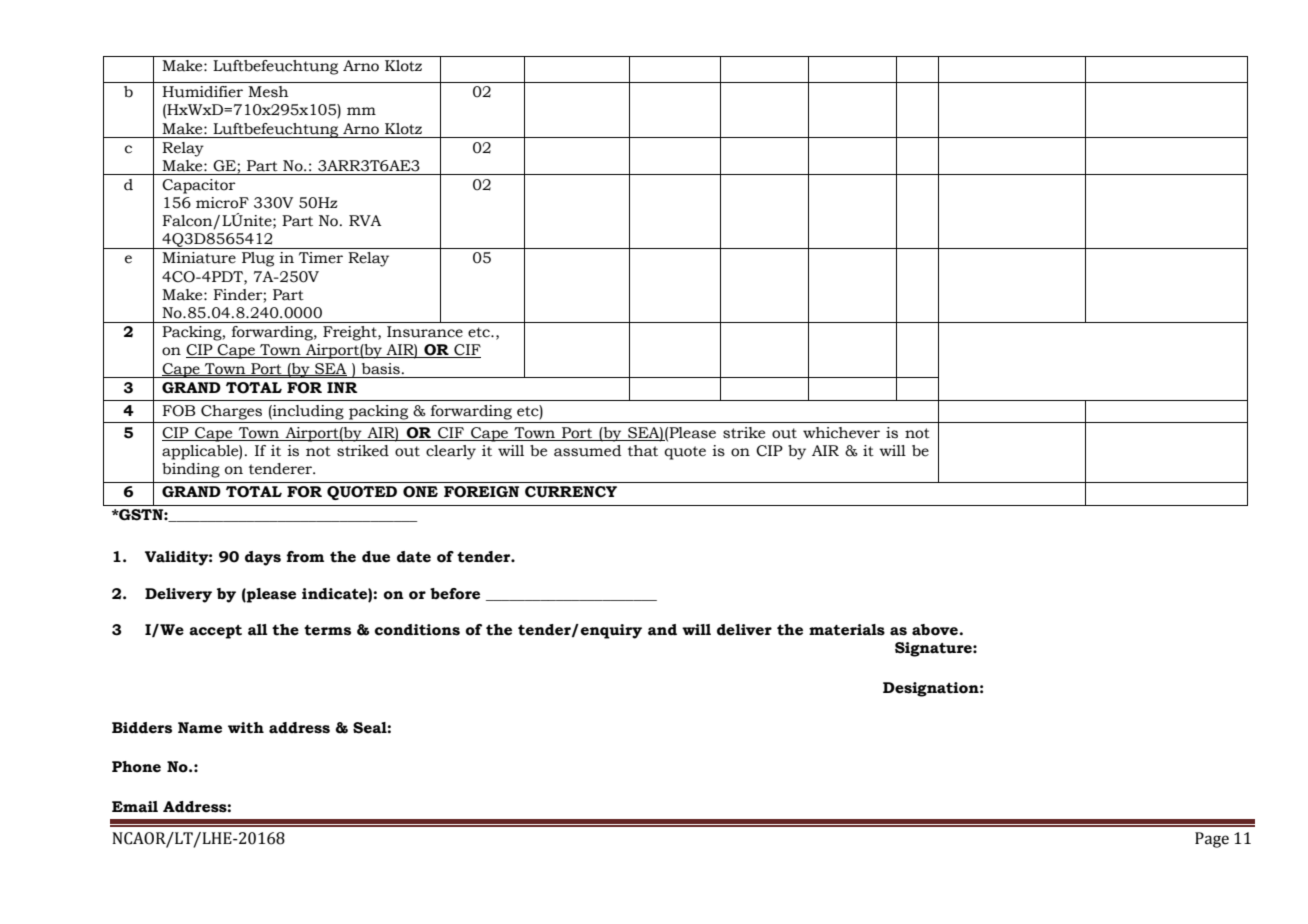 The height and width of the image is (924, 1308). I want to click on whichever, so click(841, 433).
